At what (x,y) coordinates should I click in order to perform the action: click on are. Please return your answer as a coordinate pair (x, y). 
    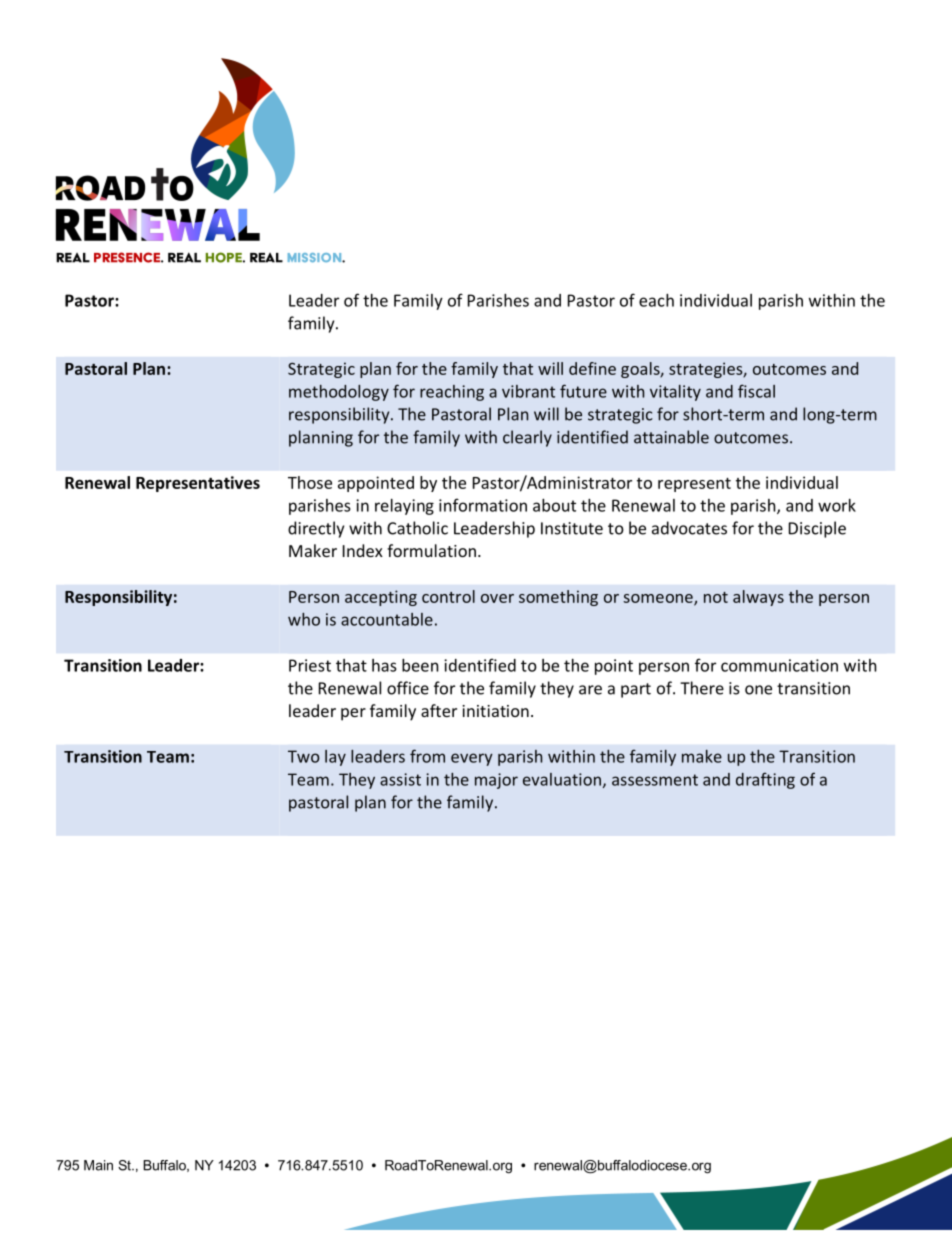
    Looking at the image, I should click on (590, 690).
